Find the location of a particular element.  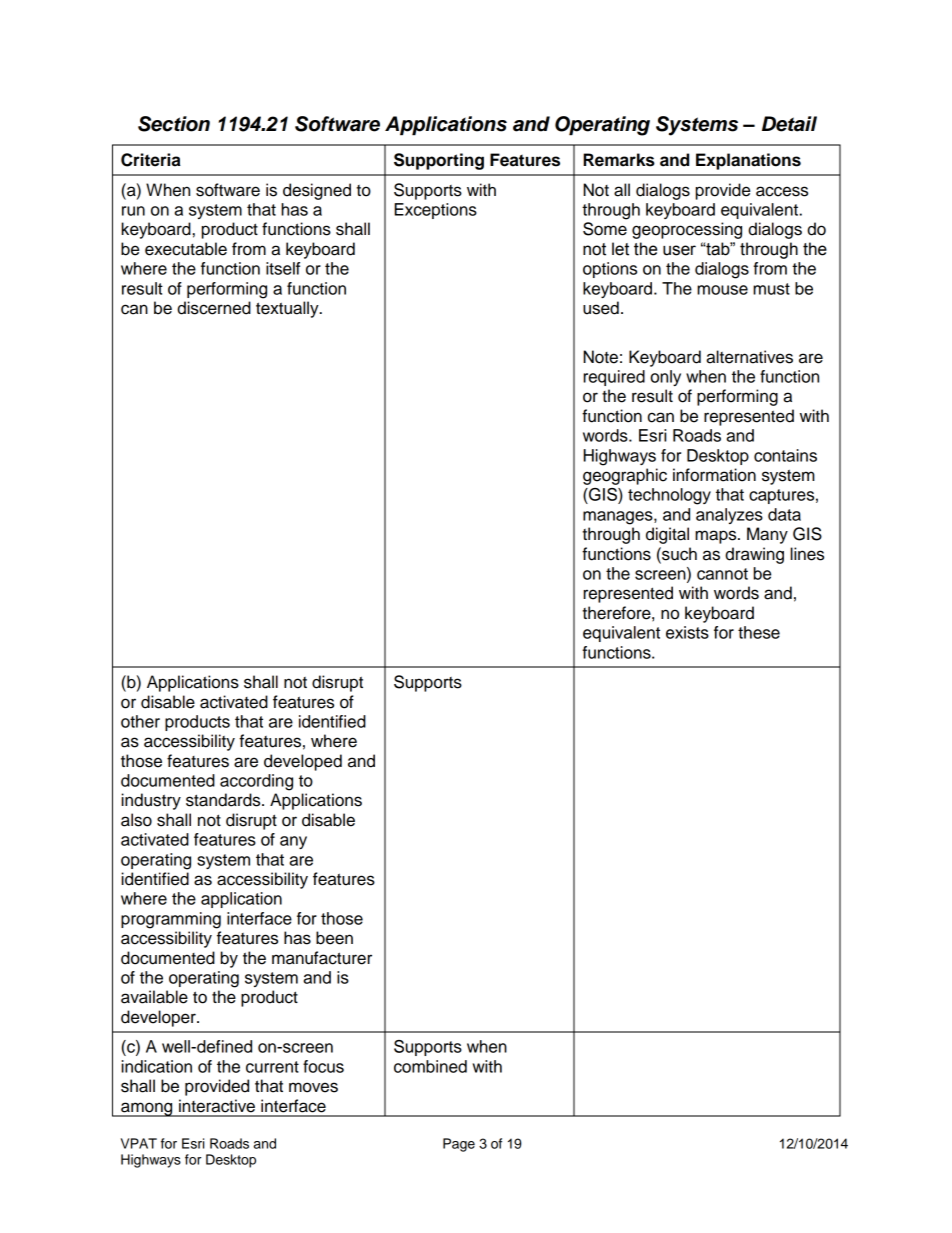

combined is located at coordinates (430, 1066).
